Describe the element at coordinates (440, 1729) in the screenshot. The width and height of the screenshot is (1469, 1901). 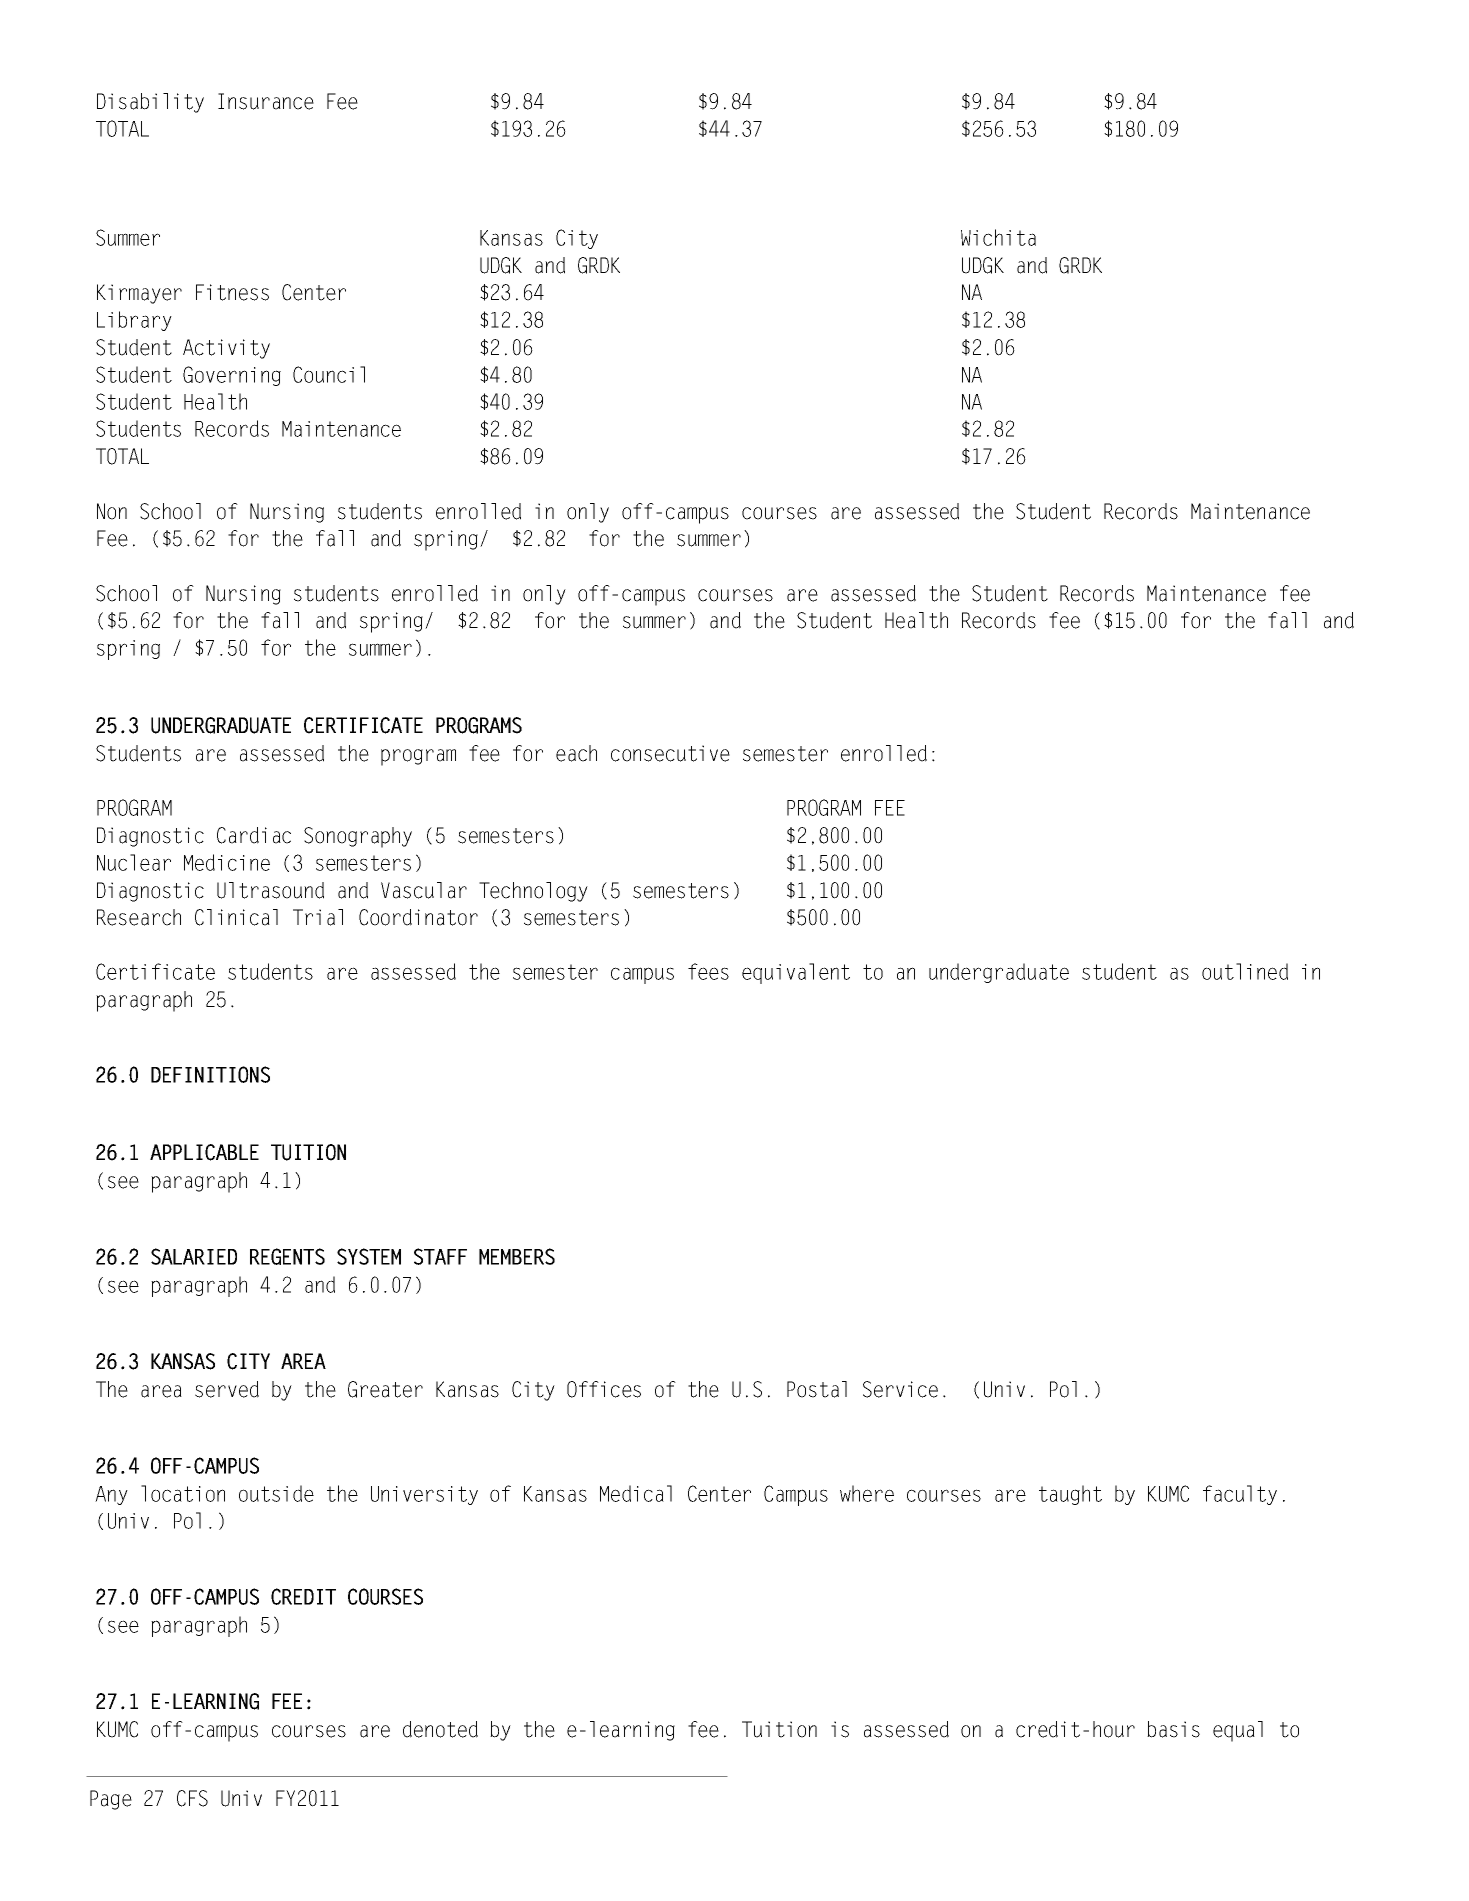
I see `denoted` at that location.
